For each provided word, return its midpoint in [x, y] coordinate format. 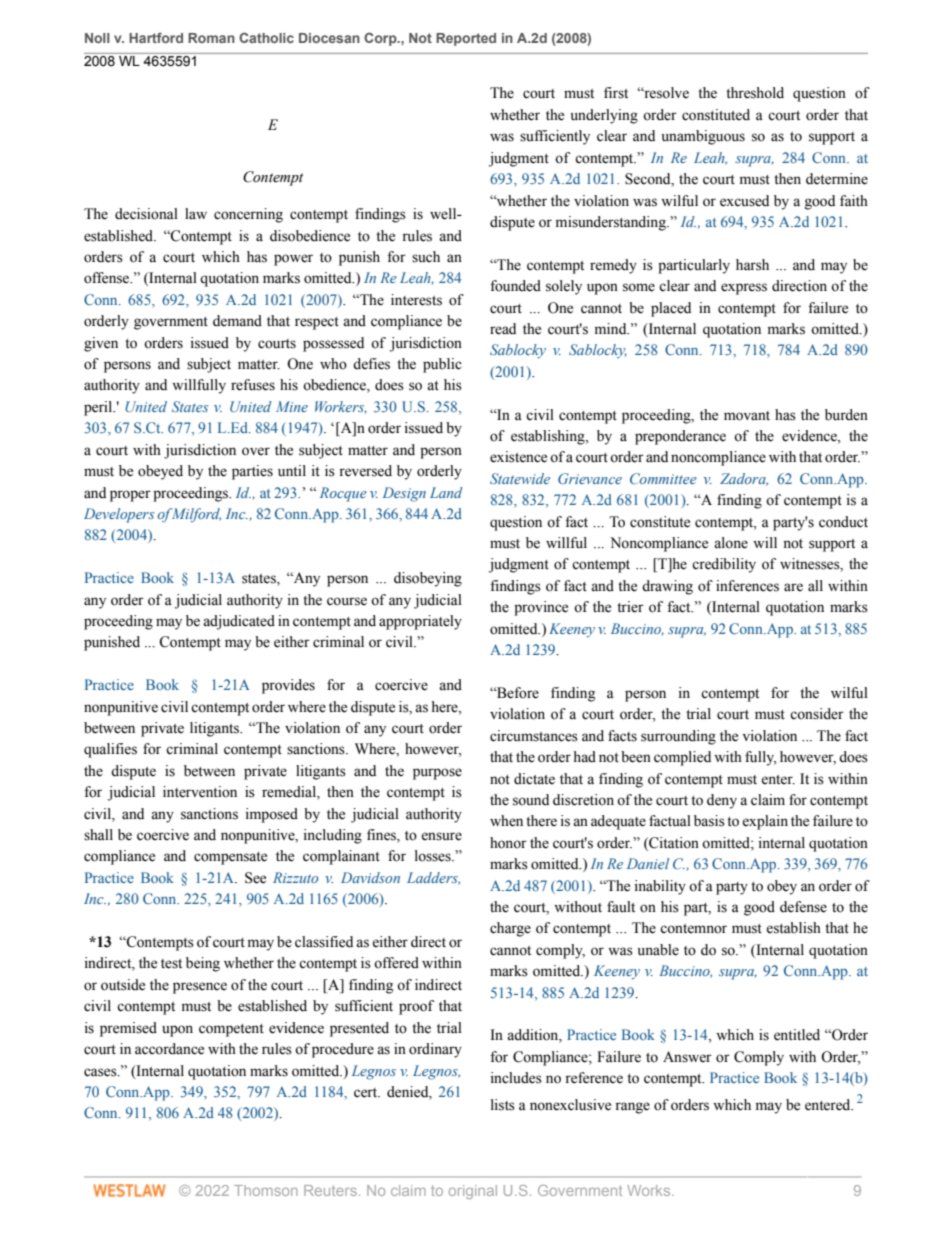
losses [434, 856]
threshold [755, 93]
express [744, 289]
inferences [747, 586]
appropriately [420, 622]
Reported [466, 39]
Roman [211, 38]
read [503, 329]
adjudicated [239, 622]
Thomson [266, 1190]
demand [237, 321]
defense [803, 907]
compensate [230, 858]
